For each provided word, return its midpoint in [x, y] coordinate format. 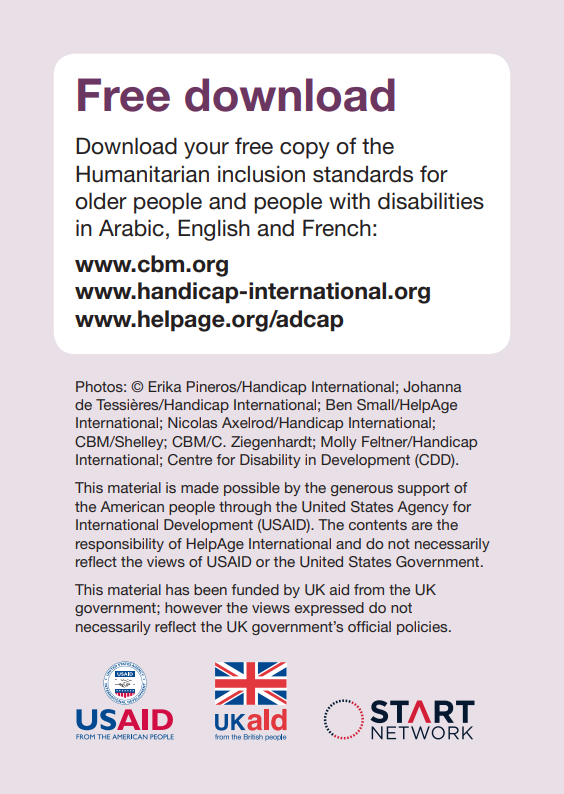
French [337, 228]
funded [255, 589]
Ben [339, 404]
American [132, 506]
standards [363, 174]
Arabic [131, 228]
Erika [165, 386]
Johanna [432, 387]
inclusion [261, 174]
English [214, 230]
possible [252, 489]
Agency [423, 508]
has [177, 589]
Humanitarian [142, 174]
